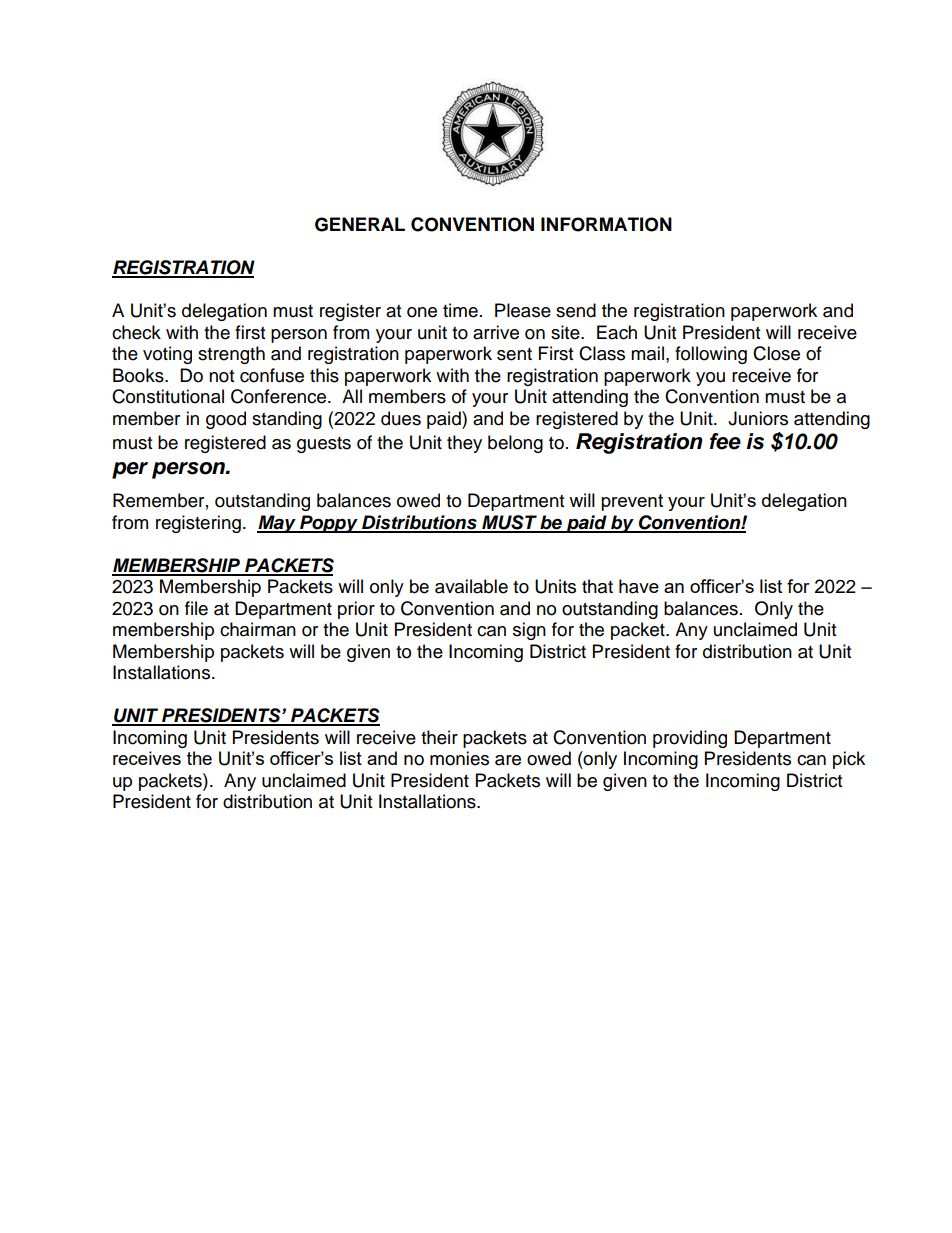 Image resolution: width=952 pixels, height=1233 pixels. What do you see at coordinates (196, 608) in the document?
I see `file` at bounding box center [196, 608].
